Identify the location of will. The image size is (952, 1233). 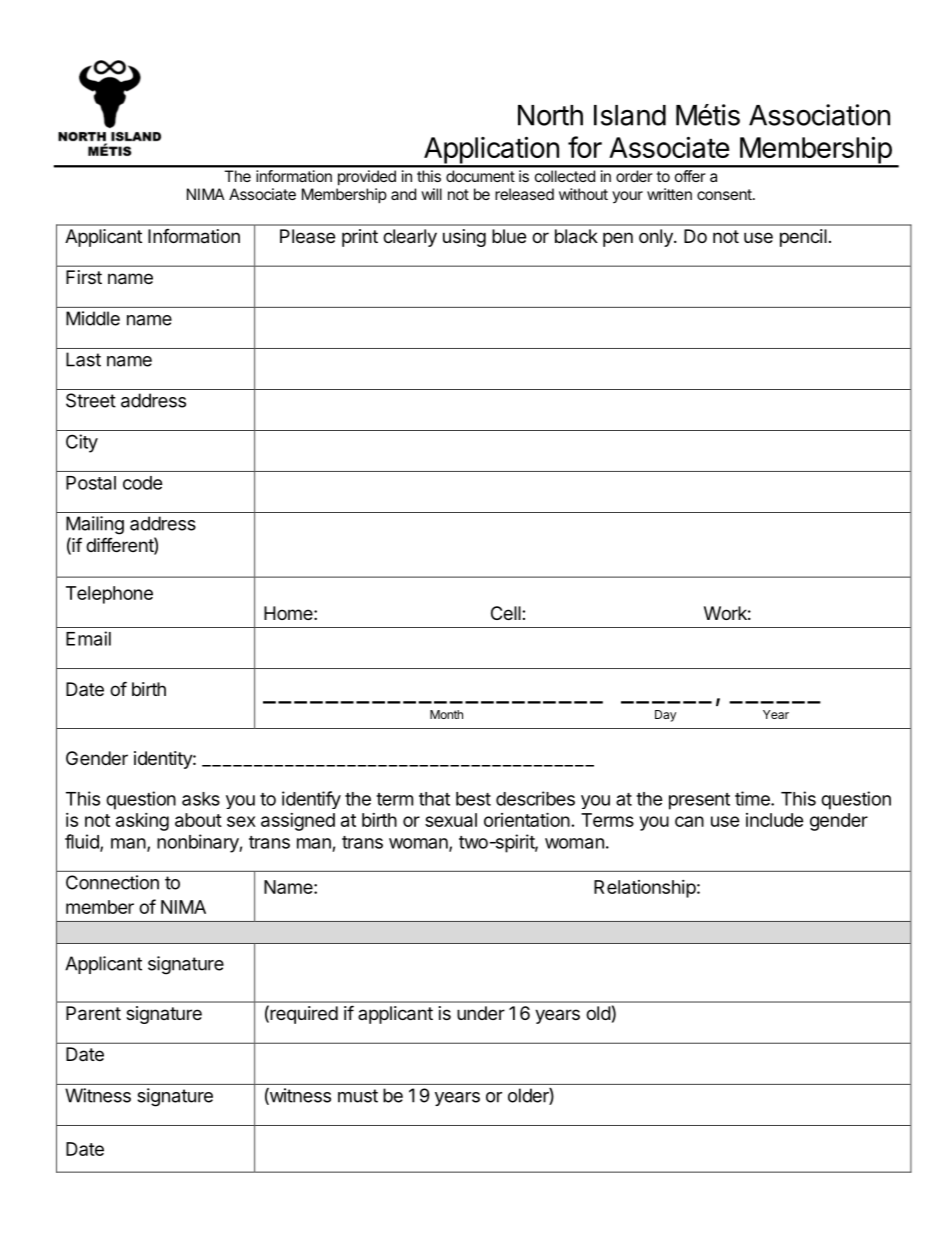
(431, 194).
